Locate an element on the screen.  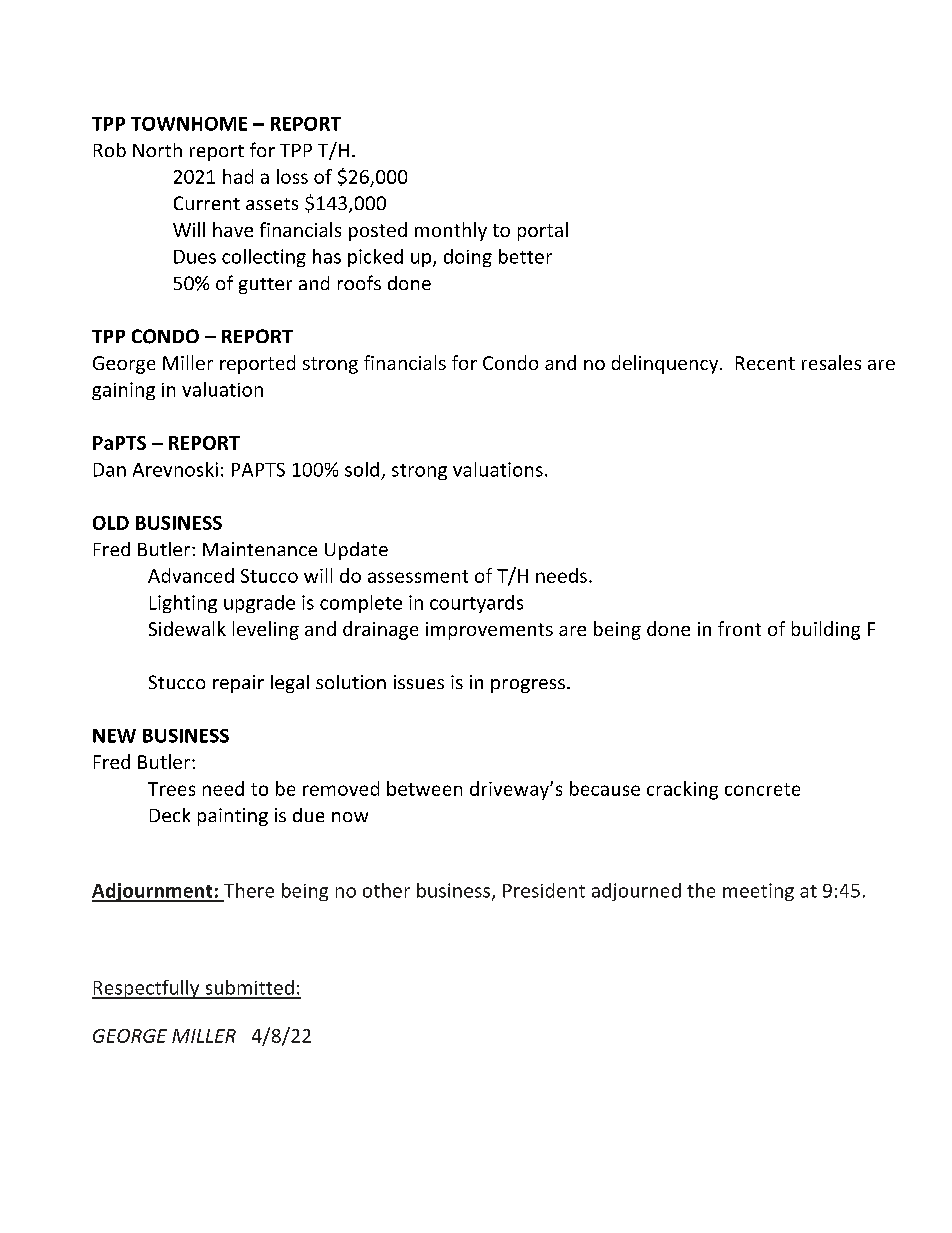
North is located at coordinates (157, 150).
